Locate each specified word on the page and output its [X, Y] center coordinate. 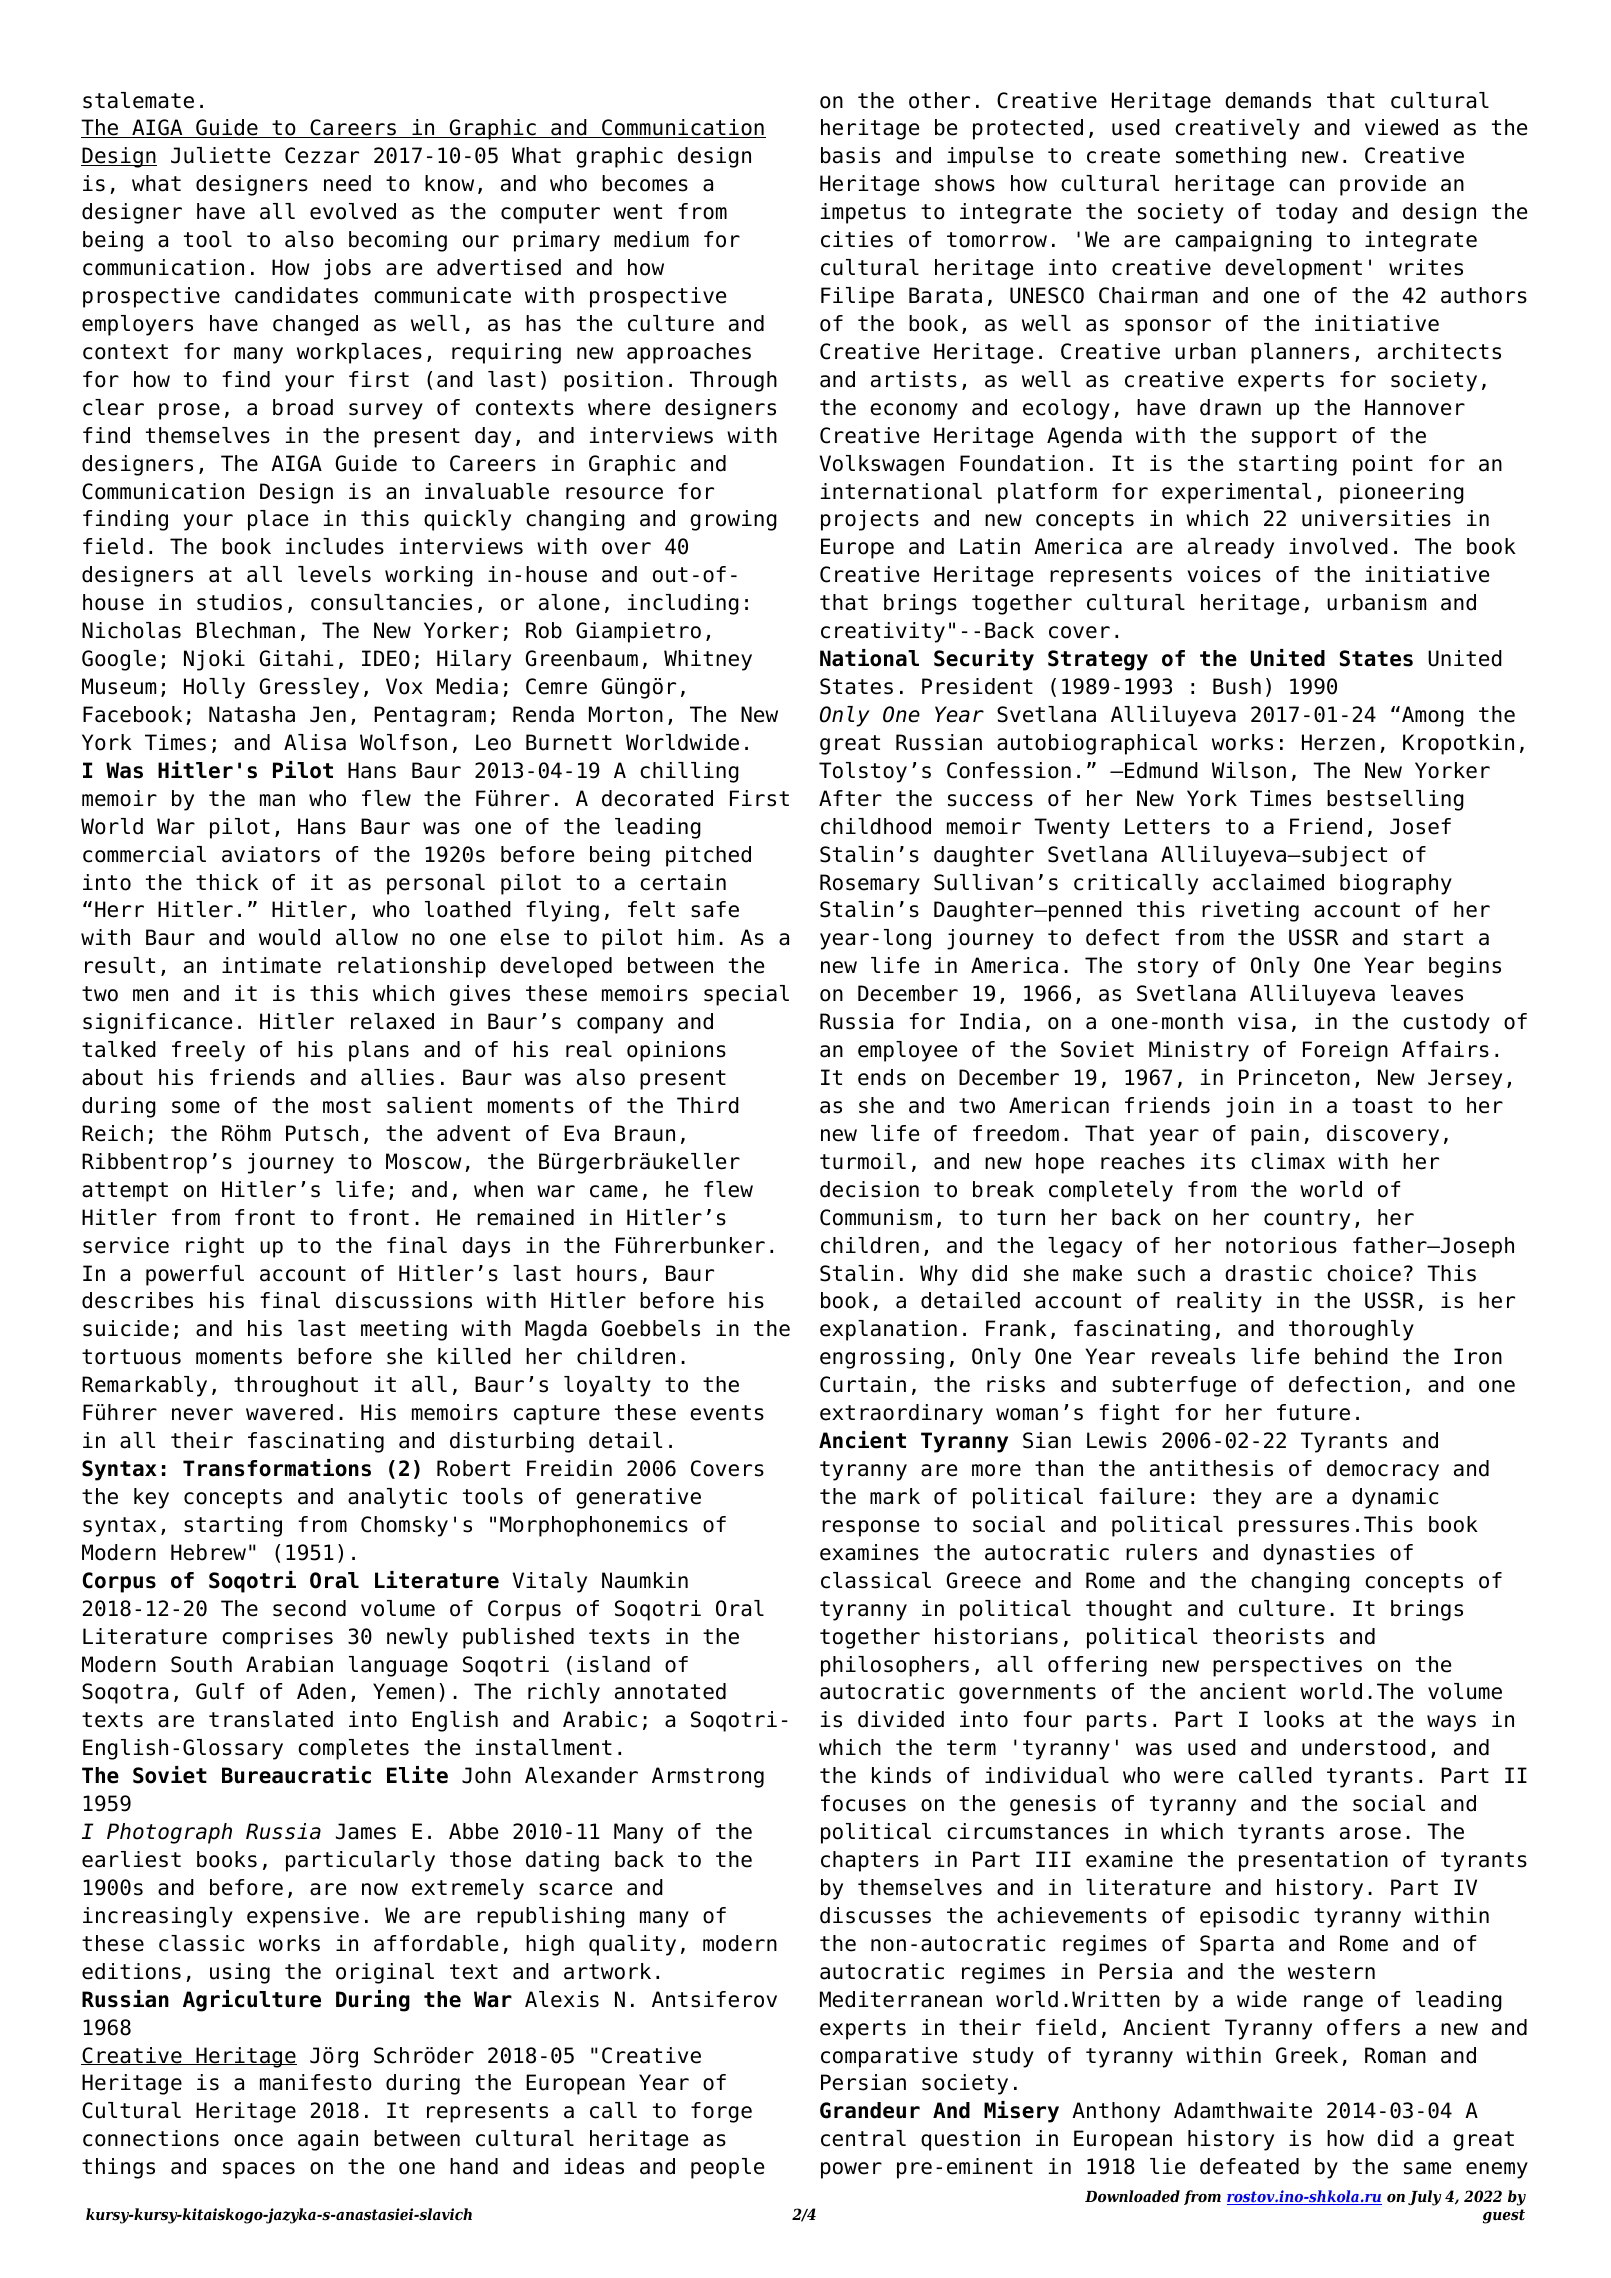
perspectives [1287, 1666]
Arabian [289, 1664]
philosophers [895, 1666]
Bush [1237, 686]
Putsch [322, 1133]
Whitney [708, 660]
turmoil [863, 1161]
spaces [259, 2170]
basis [850, 155]
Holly [214, 688]
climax [1288, 1161]
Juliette [220, 155]
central [863, 2138]
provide [1383, 185]
